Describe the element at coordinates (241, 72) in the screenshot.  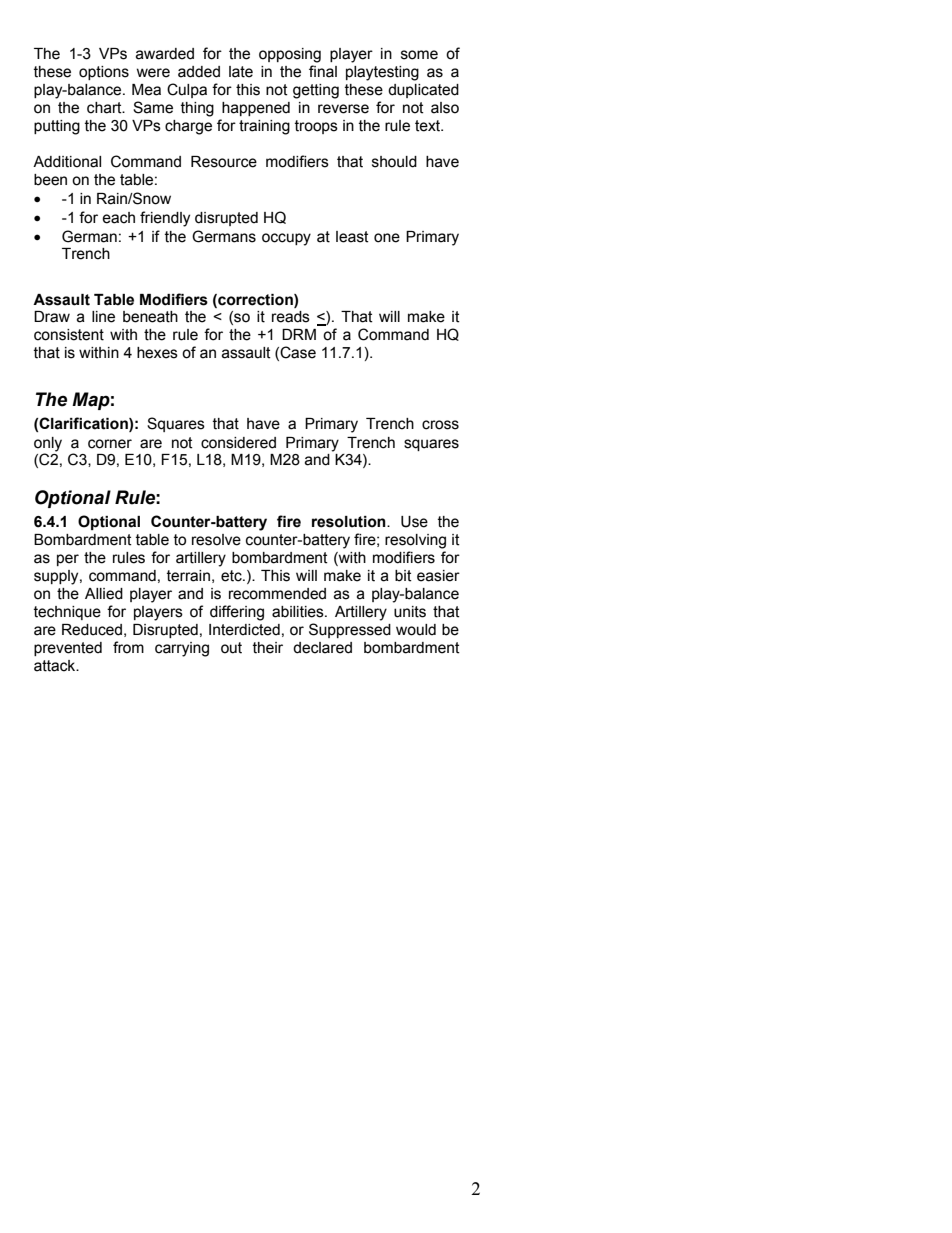
I see `late` at that location.
